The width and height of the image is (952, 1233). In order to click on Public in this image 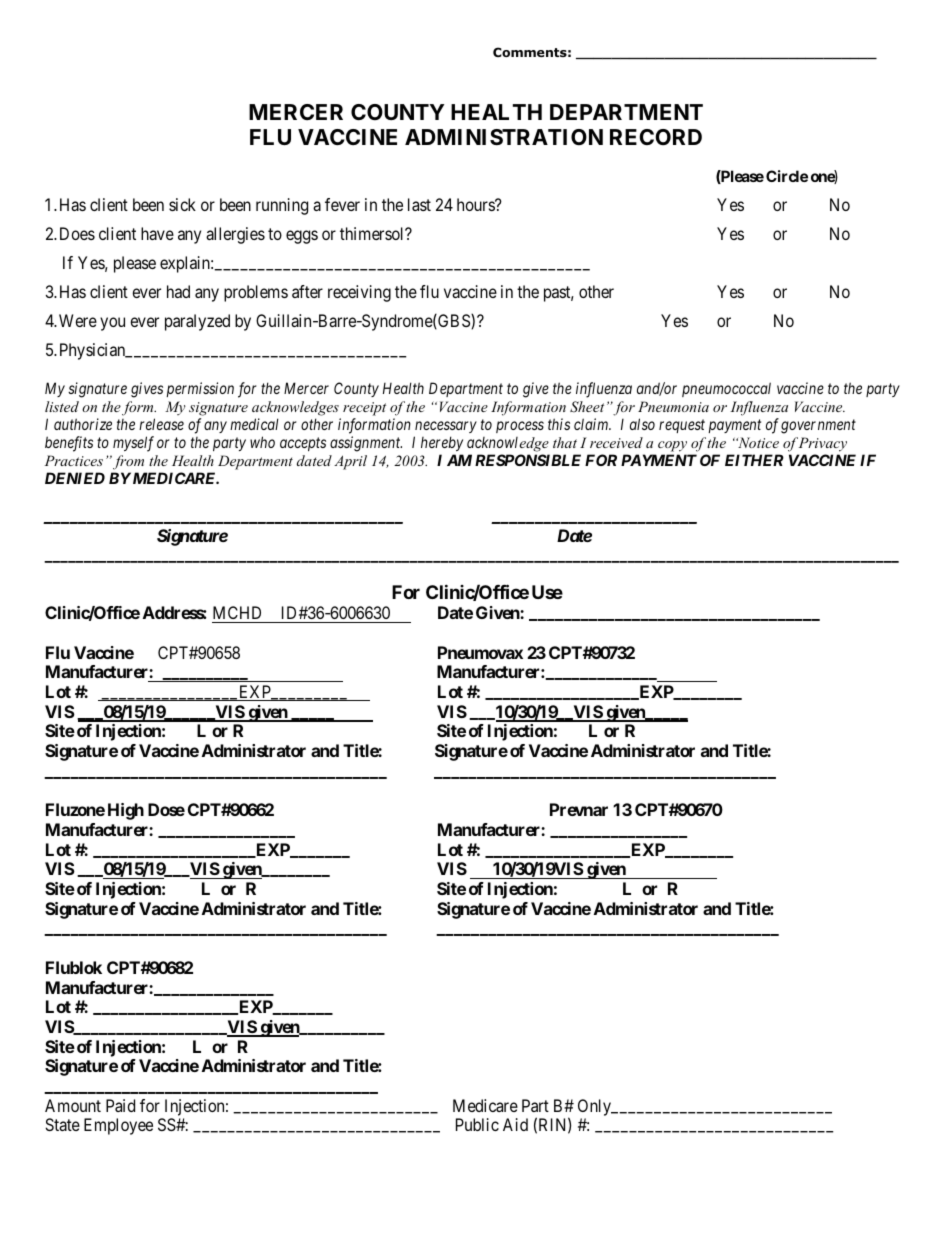, I will do `click(477, 1124)`.
